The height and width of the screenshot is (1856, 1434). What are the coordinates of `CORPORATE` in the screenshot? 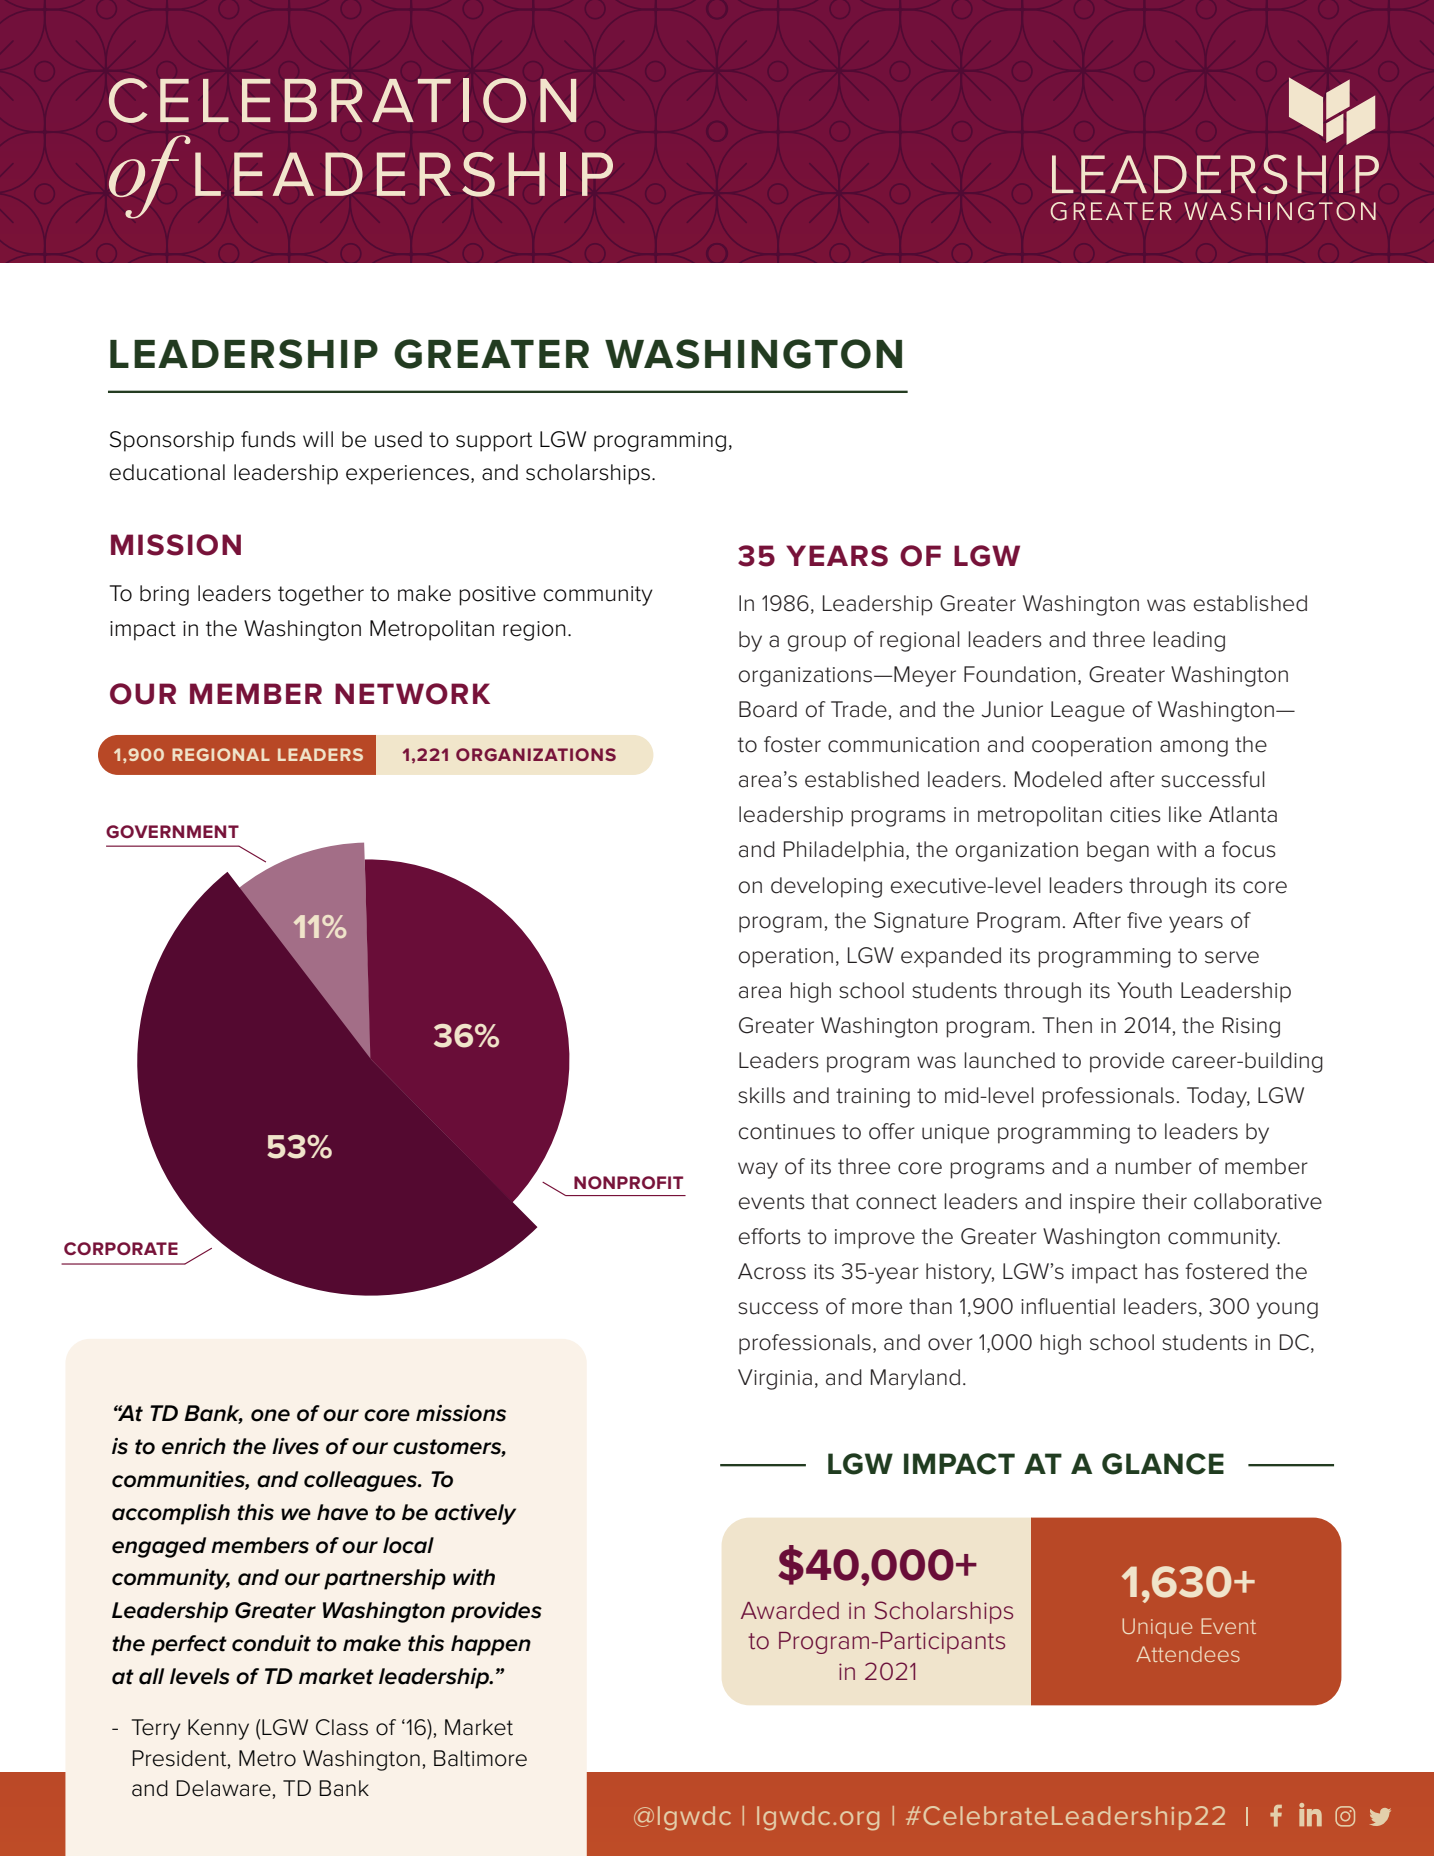 It's located at (121, 1248).
